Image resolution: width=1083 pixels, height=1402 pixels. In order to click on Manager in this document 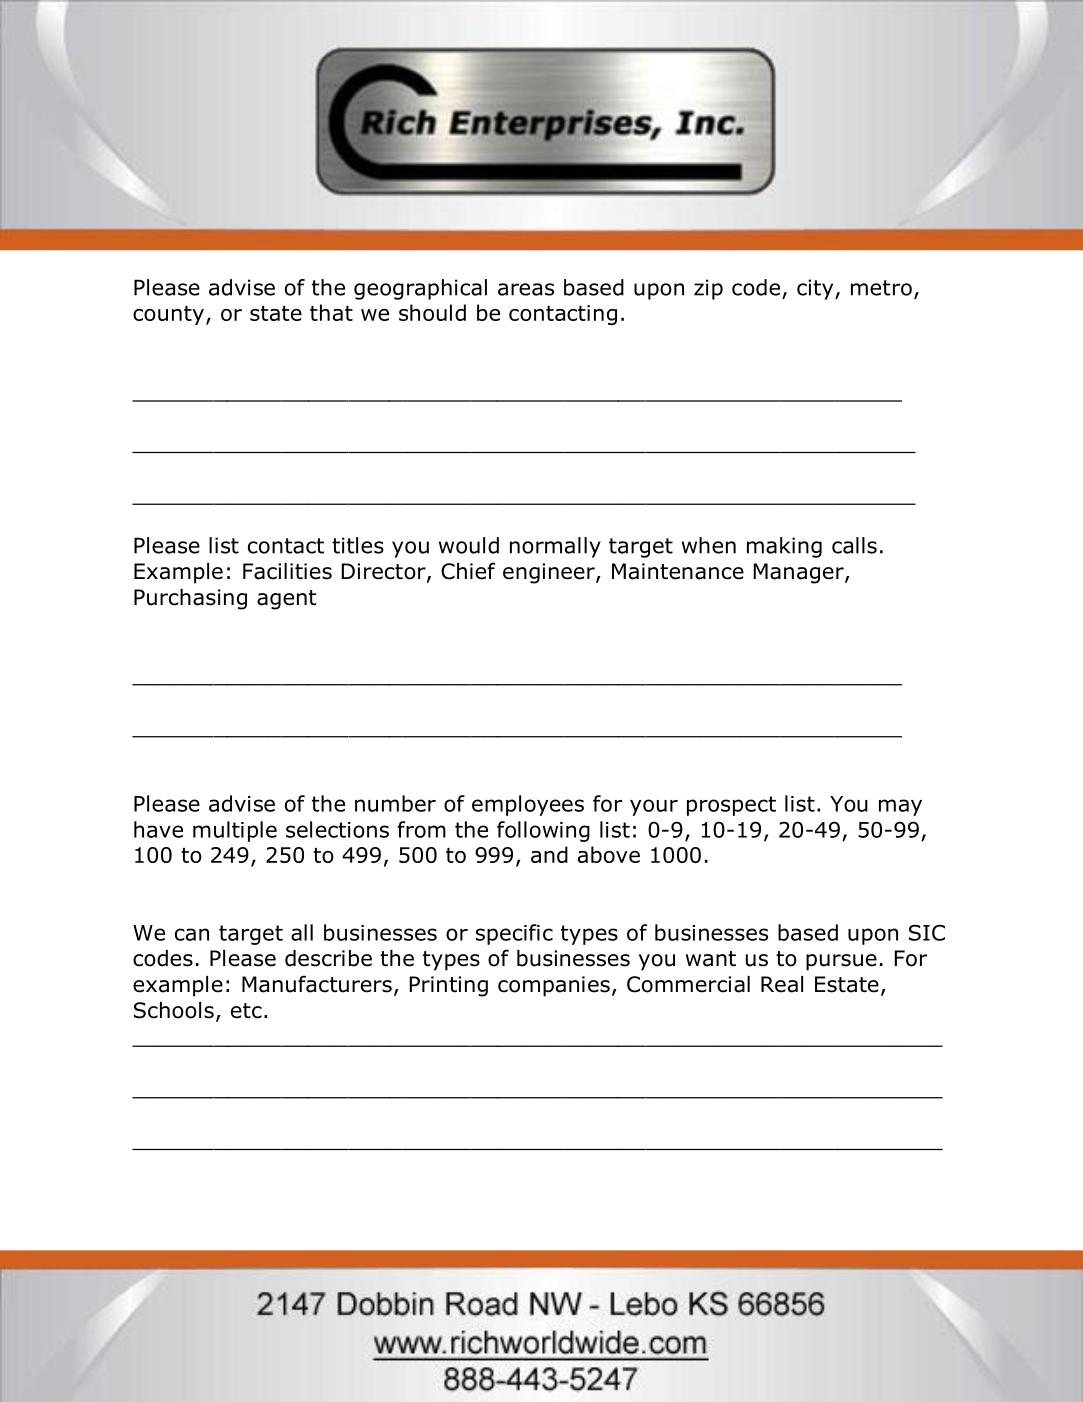, I will do `click(800, 573)`.
